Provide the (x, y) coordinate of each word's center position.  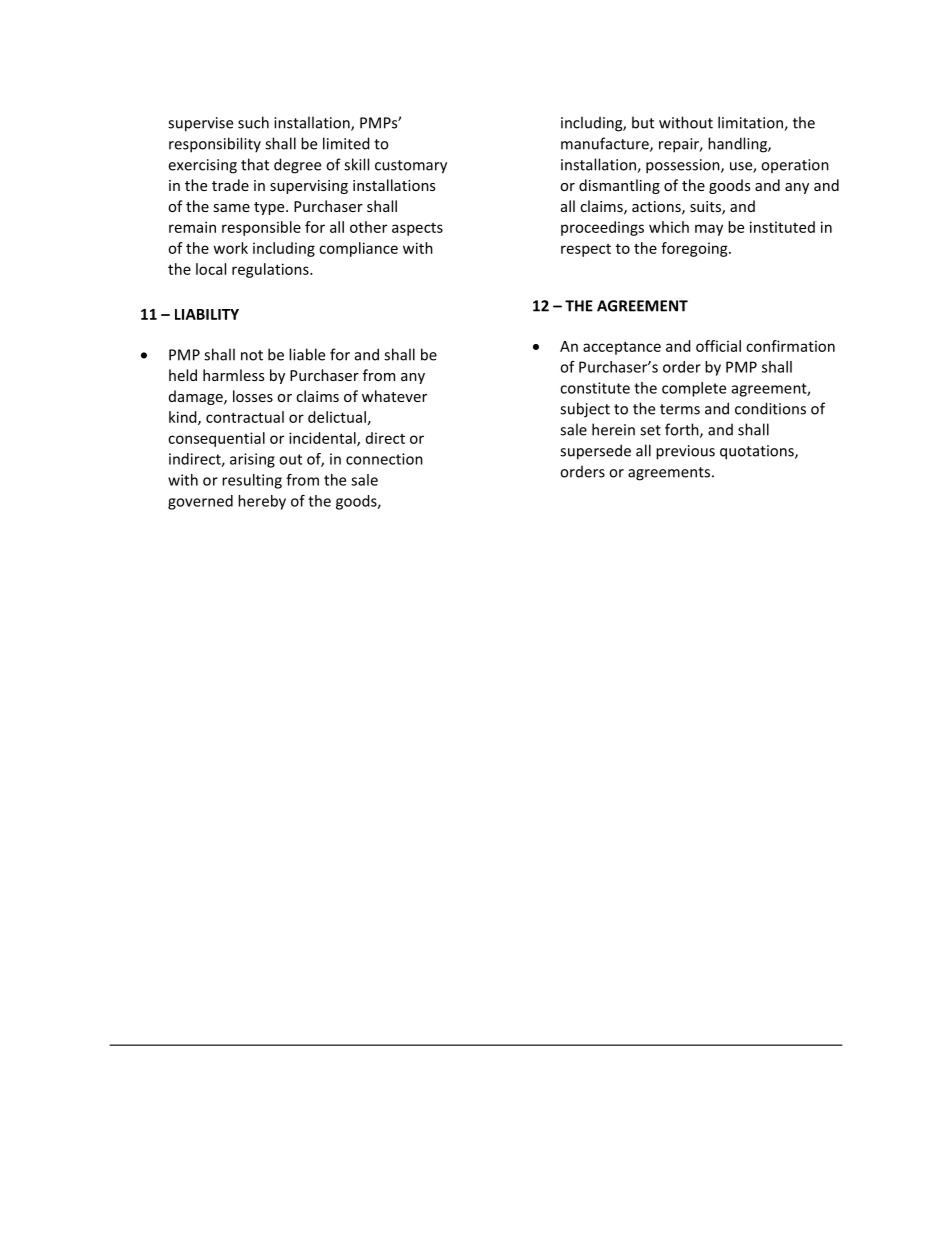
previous (685, 452)
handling (738, 145)
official (718, 346)
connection (384, 459)
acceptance (622, 348)
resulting (252, 481)
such (253, 122)
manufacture (606, 144)
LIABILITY (207, 314)
